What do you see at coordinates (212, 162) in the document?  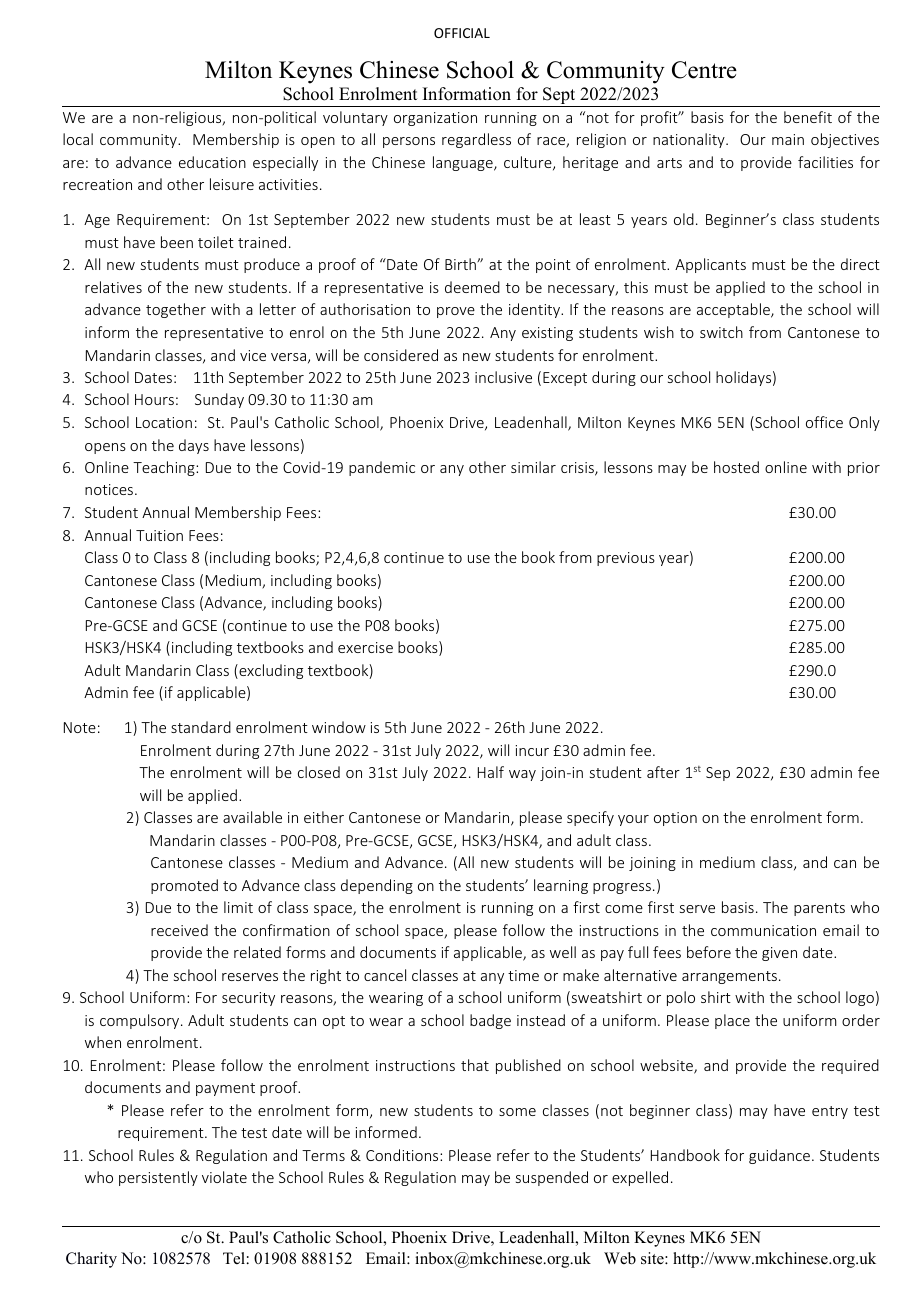 I see `education` at bounding box center [212, 162].
